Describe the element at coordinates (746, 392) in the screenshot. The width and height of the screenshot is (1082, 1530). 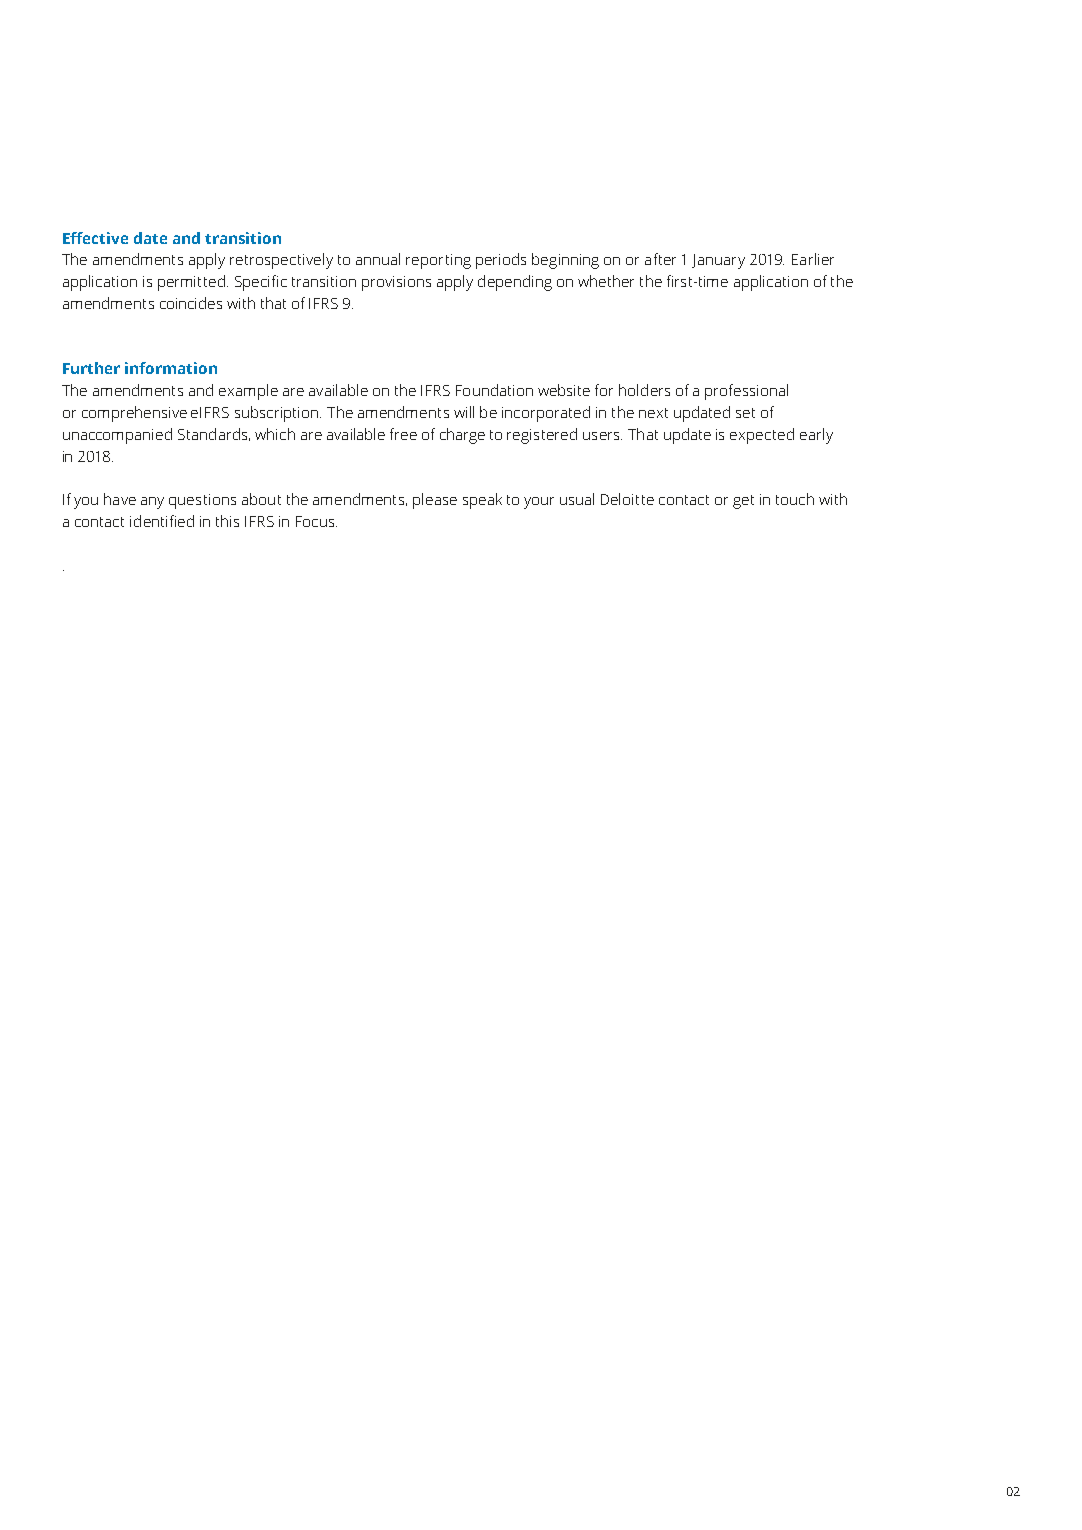
I see `professional` at that location.
